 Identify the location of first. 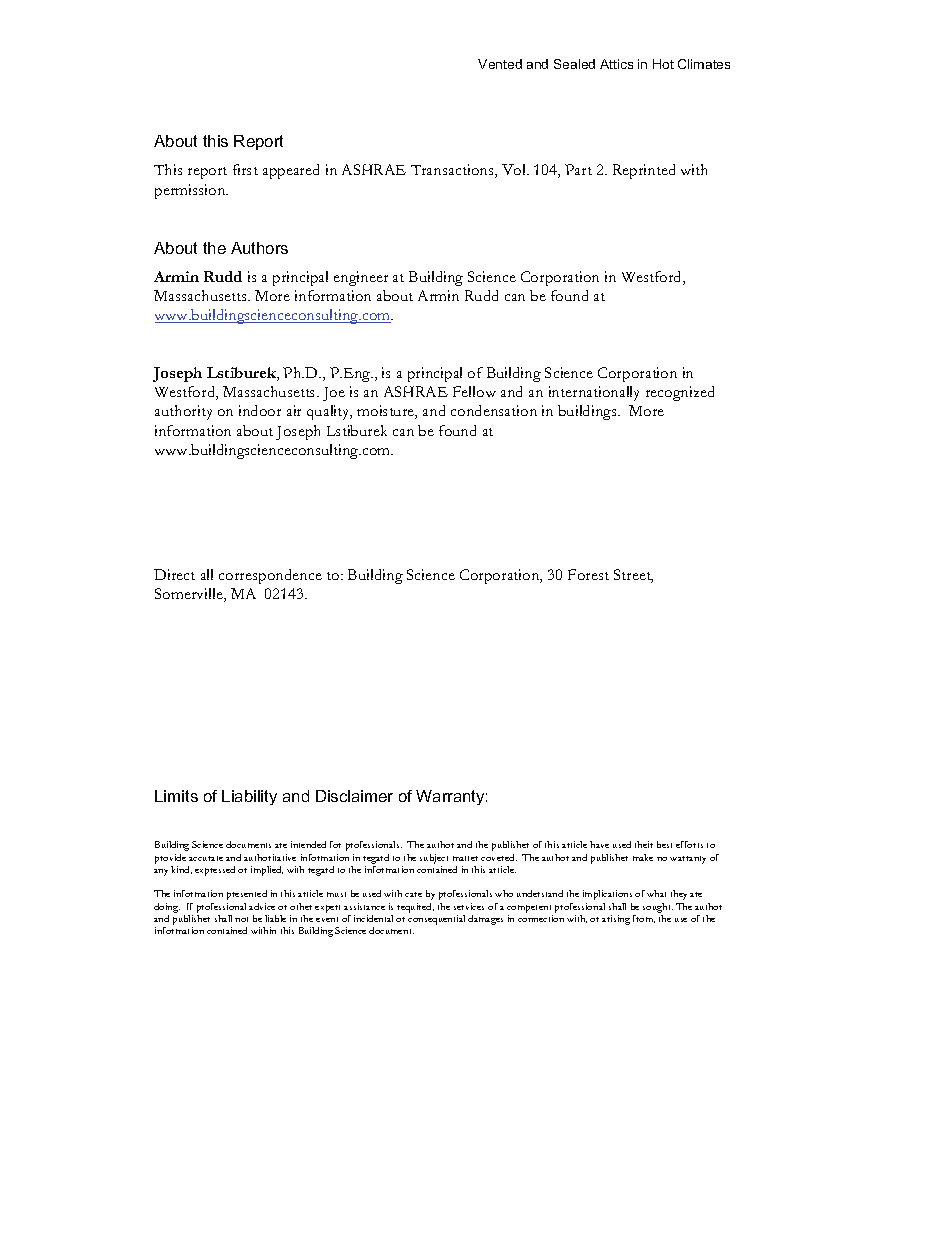
(245, 169).
